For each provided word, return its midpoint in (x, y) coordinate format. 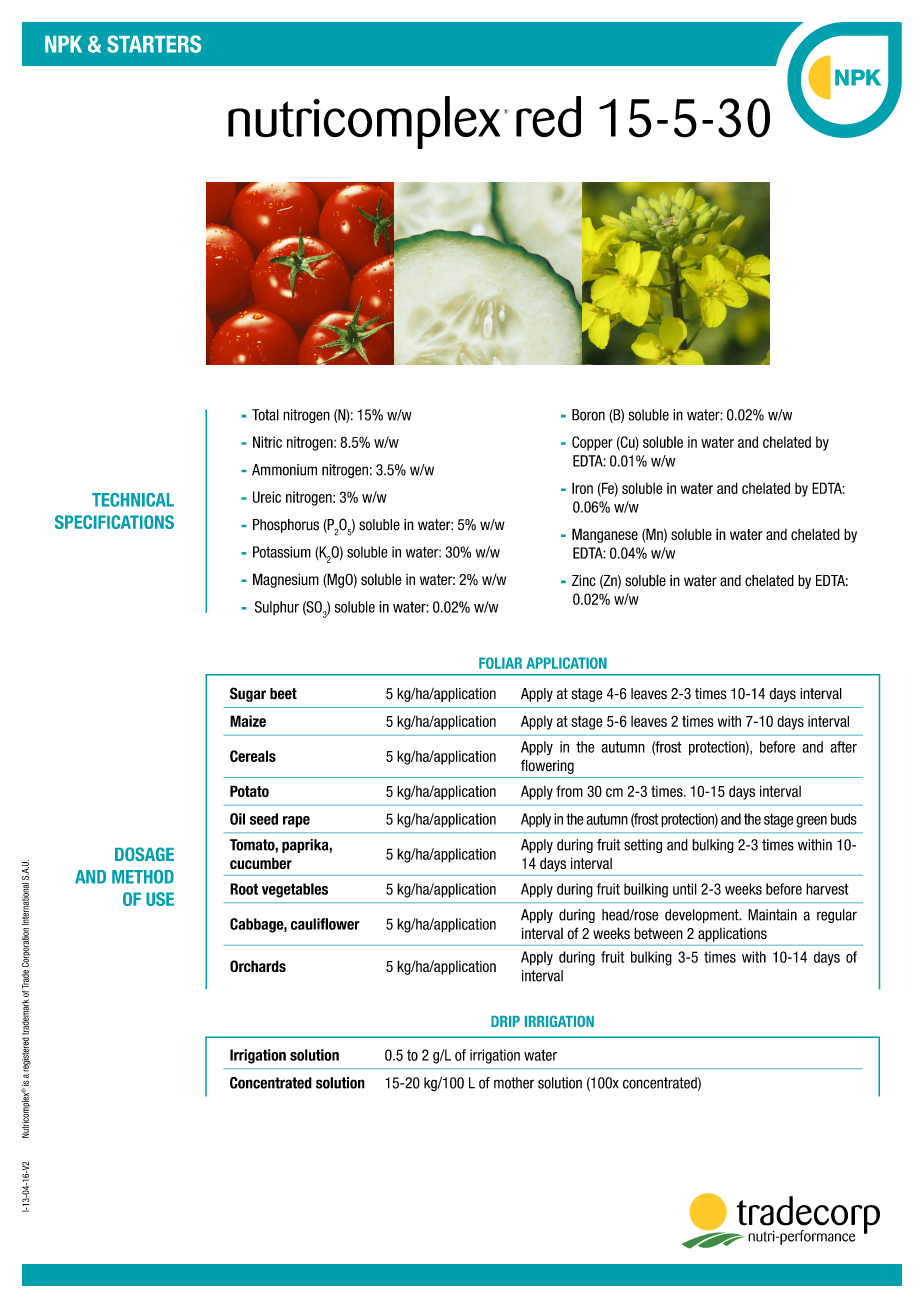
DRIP (505, 1021)
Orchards (258, 966)
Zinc (584, 581)
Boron (588, 415)
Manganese (605, 535)
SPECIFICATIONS (114, 522)
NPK (63, 44)
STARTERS (154, 44)
